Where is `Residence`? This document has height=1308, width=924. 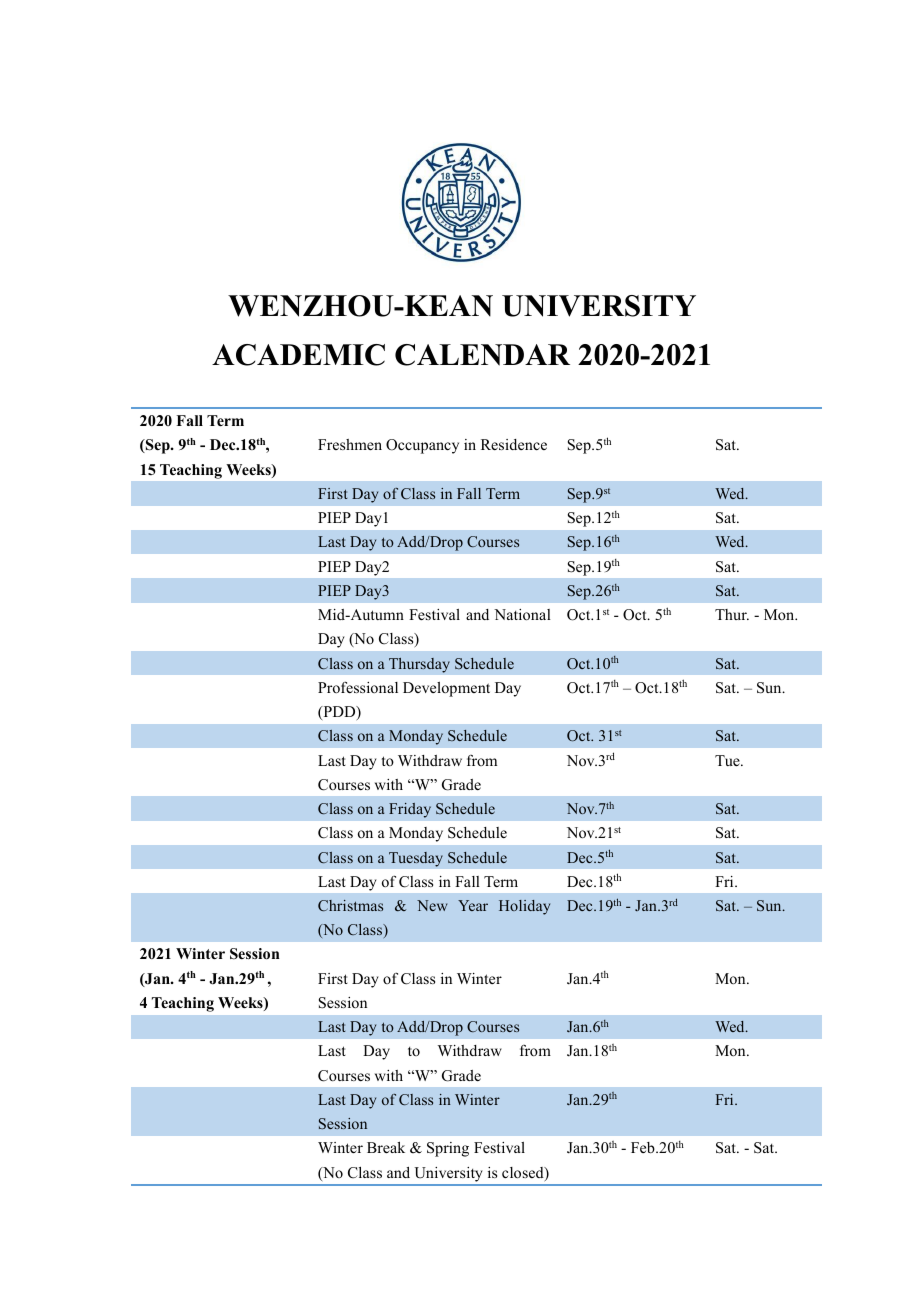
Residence is located at coordinates (514, 444).
